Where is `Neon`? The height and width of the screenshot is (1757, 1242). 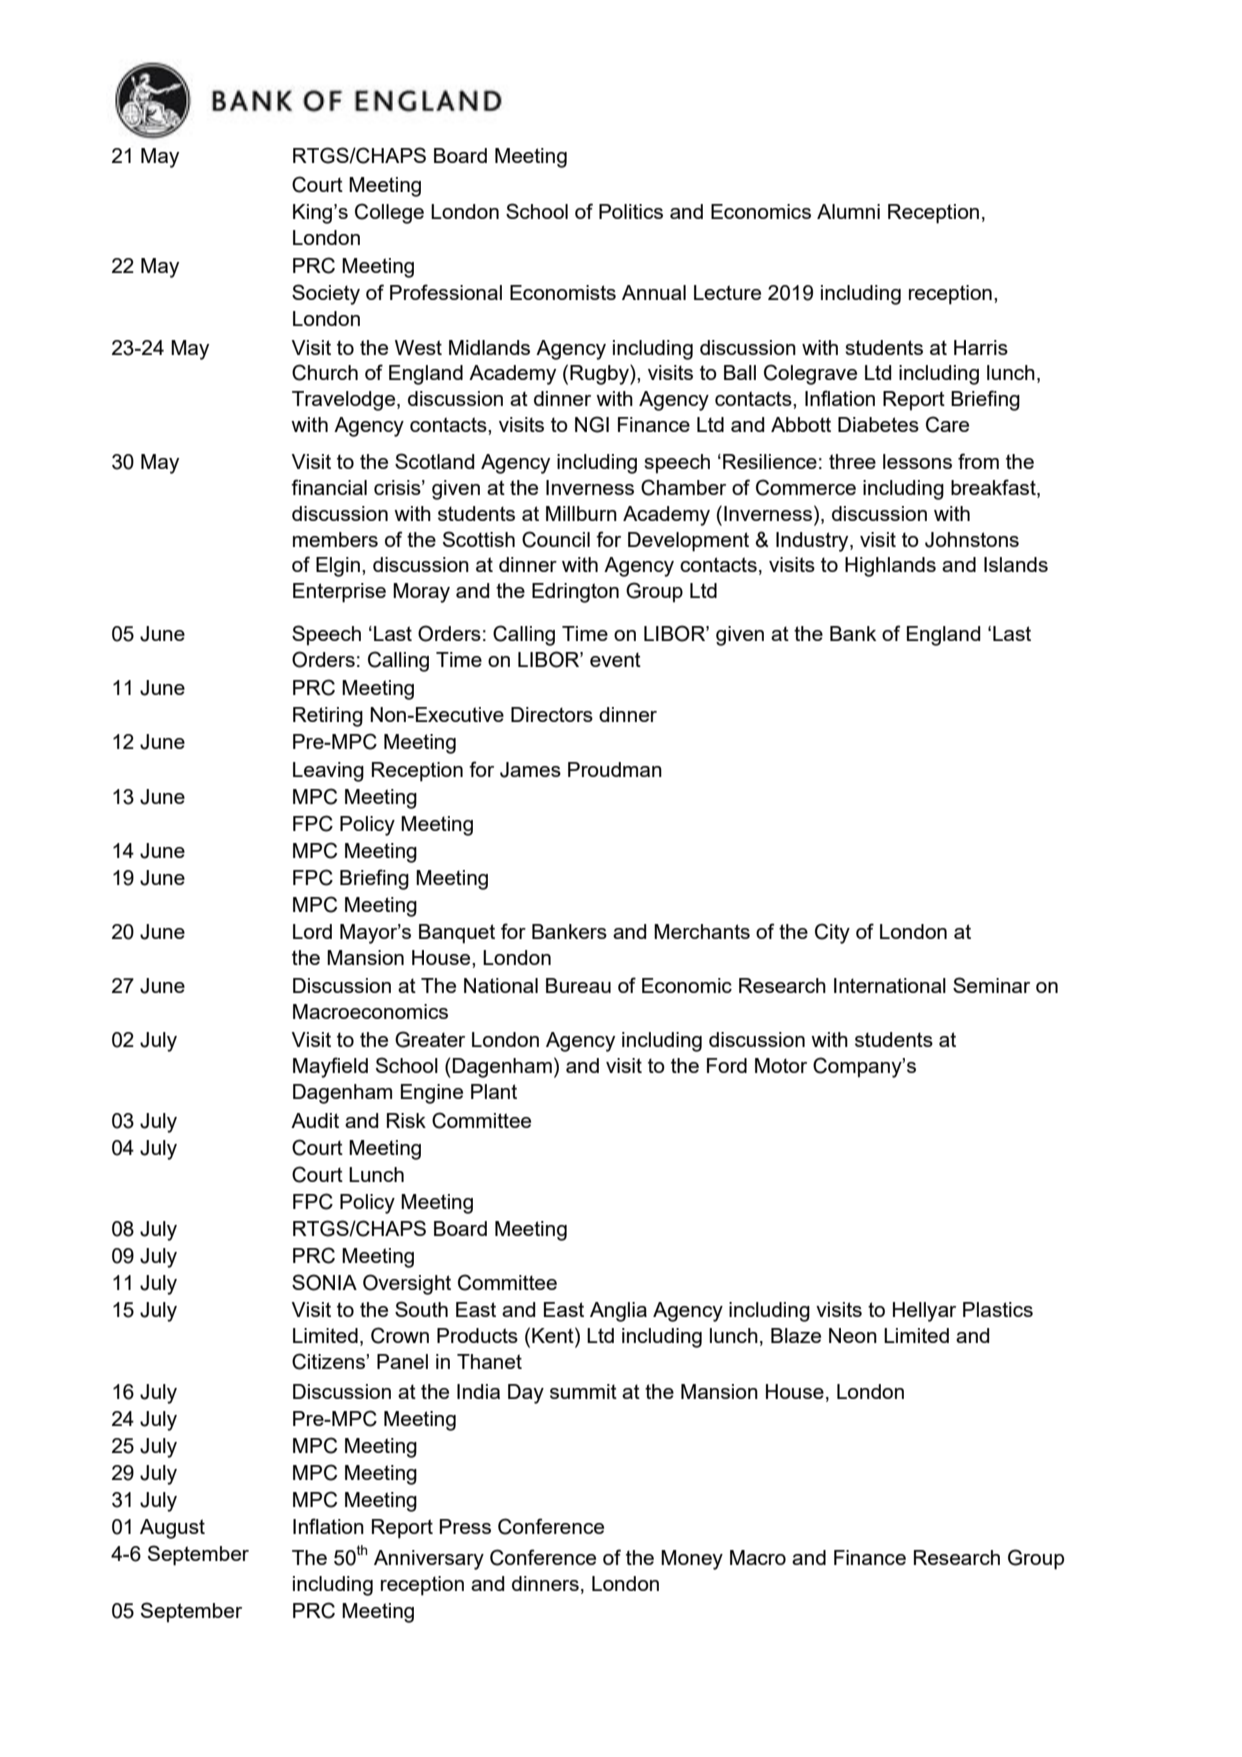 Neon is located at coordinates (853, 1335).
